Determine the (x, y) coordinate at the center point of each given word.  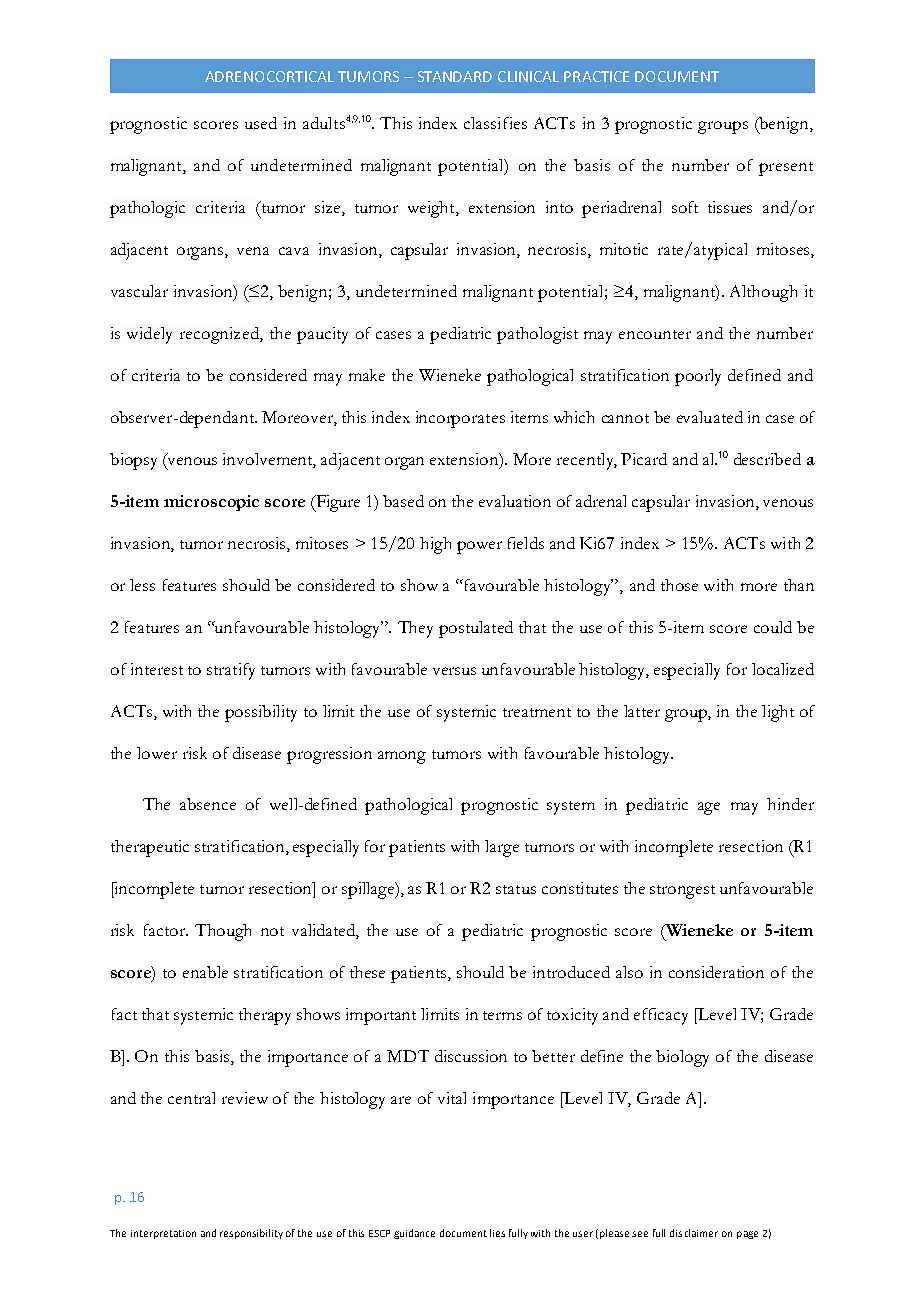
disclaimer (694, 1233)
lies (497, 1233)
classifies (495, 123)
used (261, 123)
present (786, 169)
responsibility (251, 1234)
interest (157, 669)
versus (454, 671)
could (773, 627)
